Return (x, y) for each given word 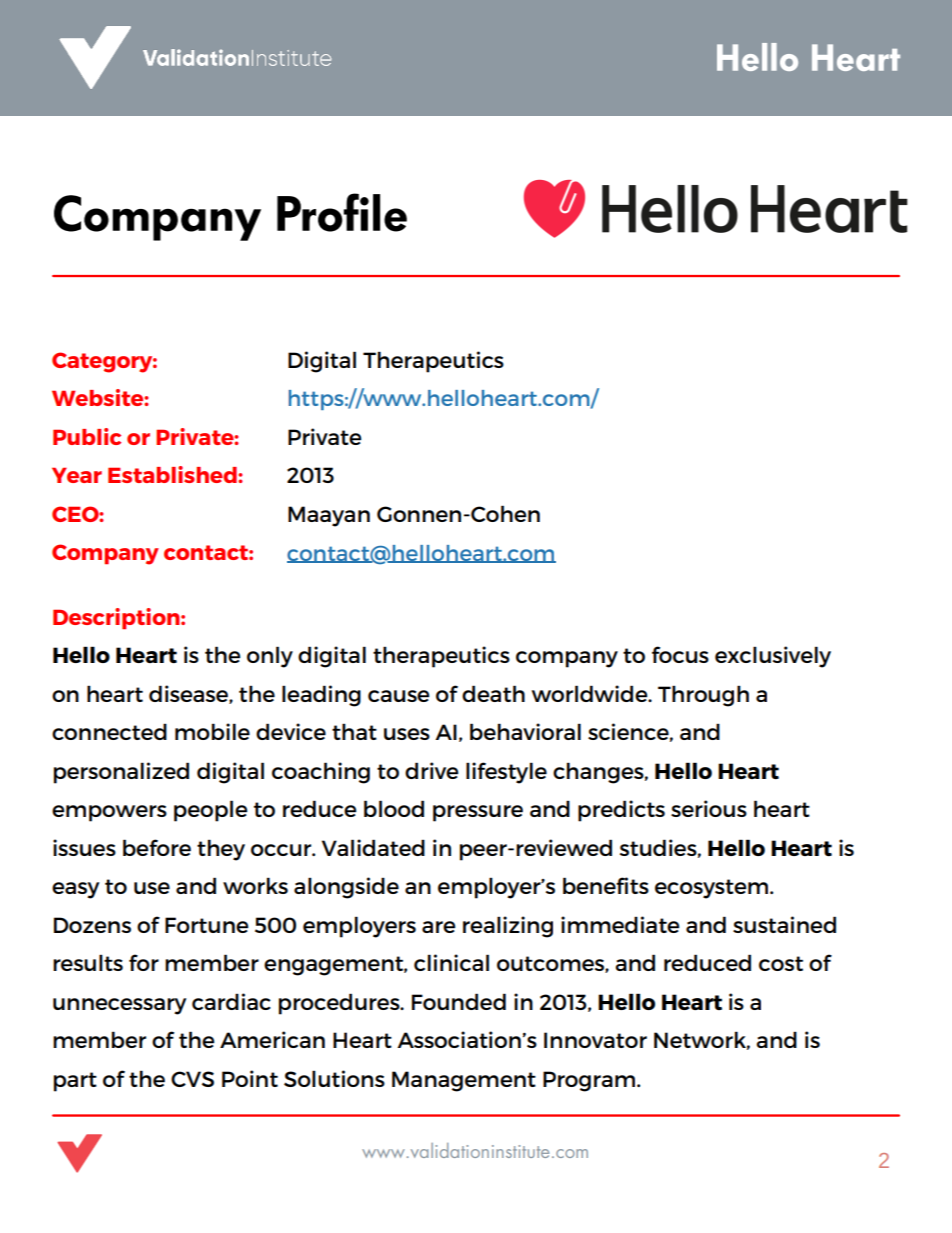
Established (173, 474)
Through (703, 696)
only (270, 657)
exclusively (773, 657)
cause (398, 696)
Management (464, 1081)
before (157, 847)
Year (77, 475)
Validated (373, 847)
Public (87, 436)
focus (680, 654)
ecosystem (713, 889)
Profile (342, 212)
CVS (192, 1079)
